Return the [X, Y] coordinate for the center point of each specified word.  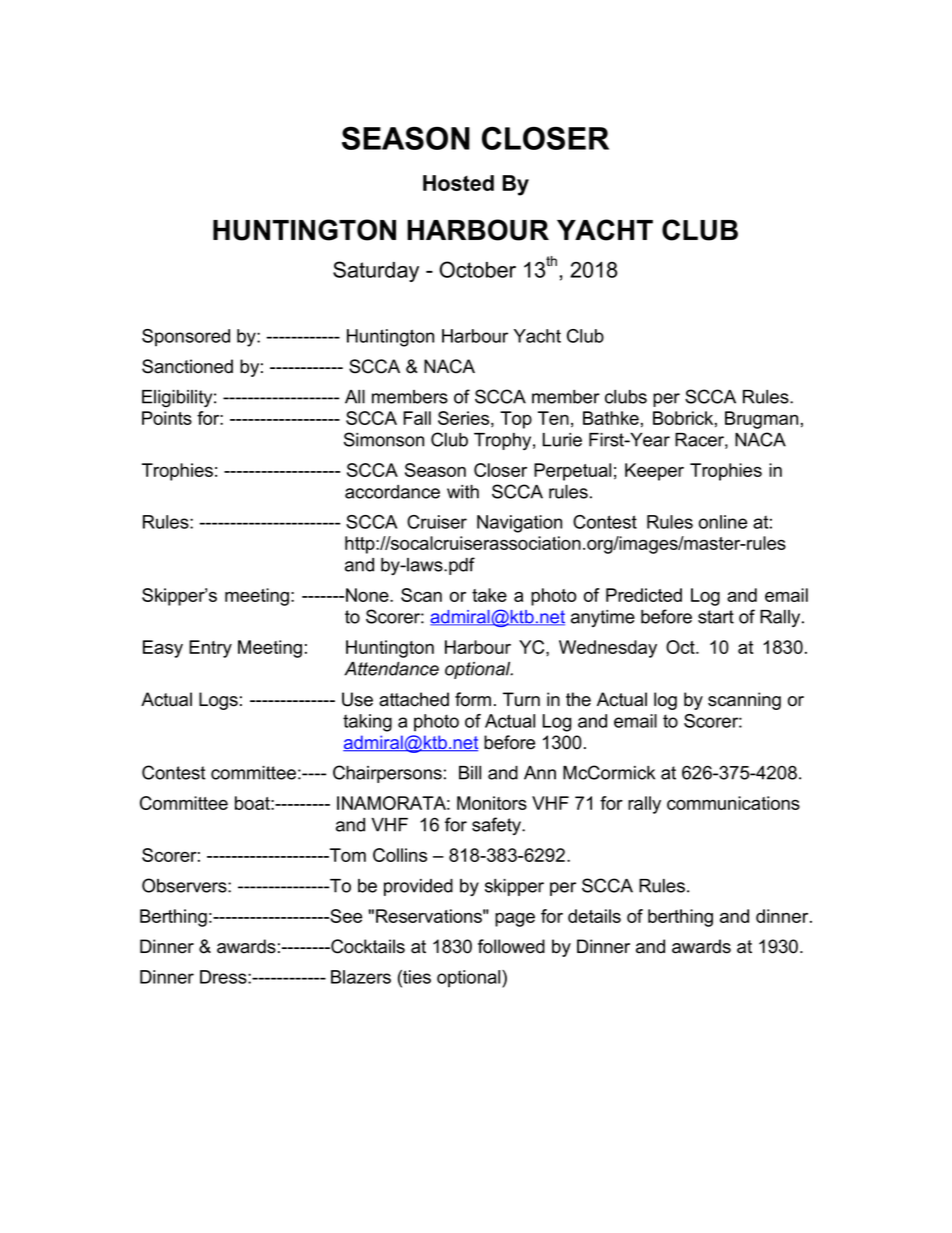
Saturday [376, 271]
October [477, 269]
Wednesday [608, 649]
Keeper [654, 472]
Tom [347, 855]
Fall [417, 418]
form [473, 699]
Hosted [458, 183]
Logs [218, 701]
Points [167, 418]
